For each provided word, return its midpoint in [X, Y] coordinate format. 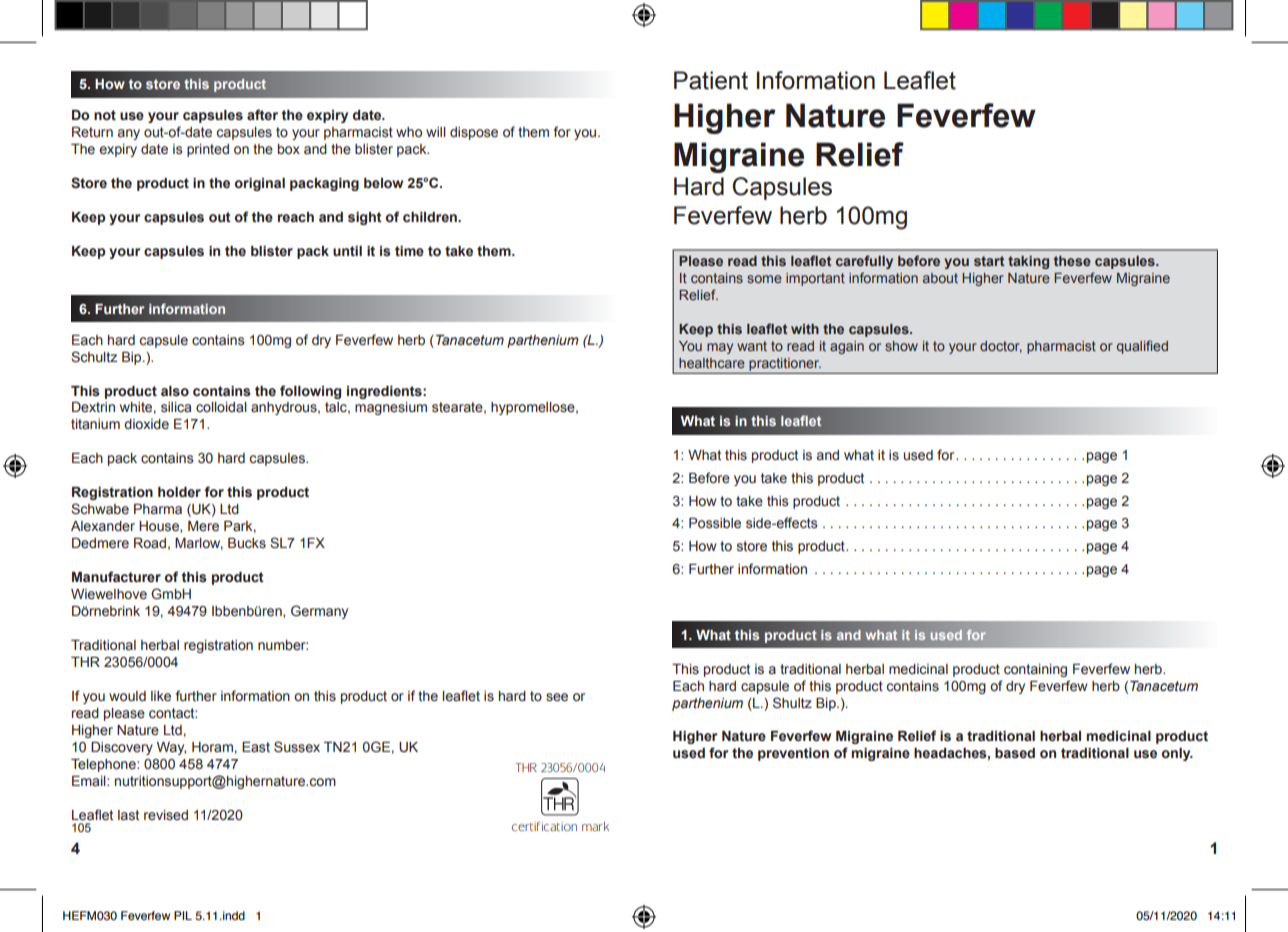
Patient [711, 80]
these [1072, 261]
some [764, 279]
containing [1035, 670]
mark [595, 826]
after [262, 115]
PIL [183, 915]
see [557, 697]
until [347, 251]
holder [179, 492]
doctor [1001, 347]
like [161, 696]
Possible [715, 523]
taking [1028, 262]
